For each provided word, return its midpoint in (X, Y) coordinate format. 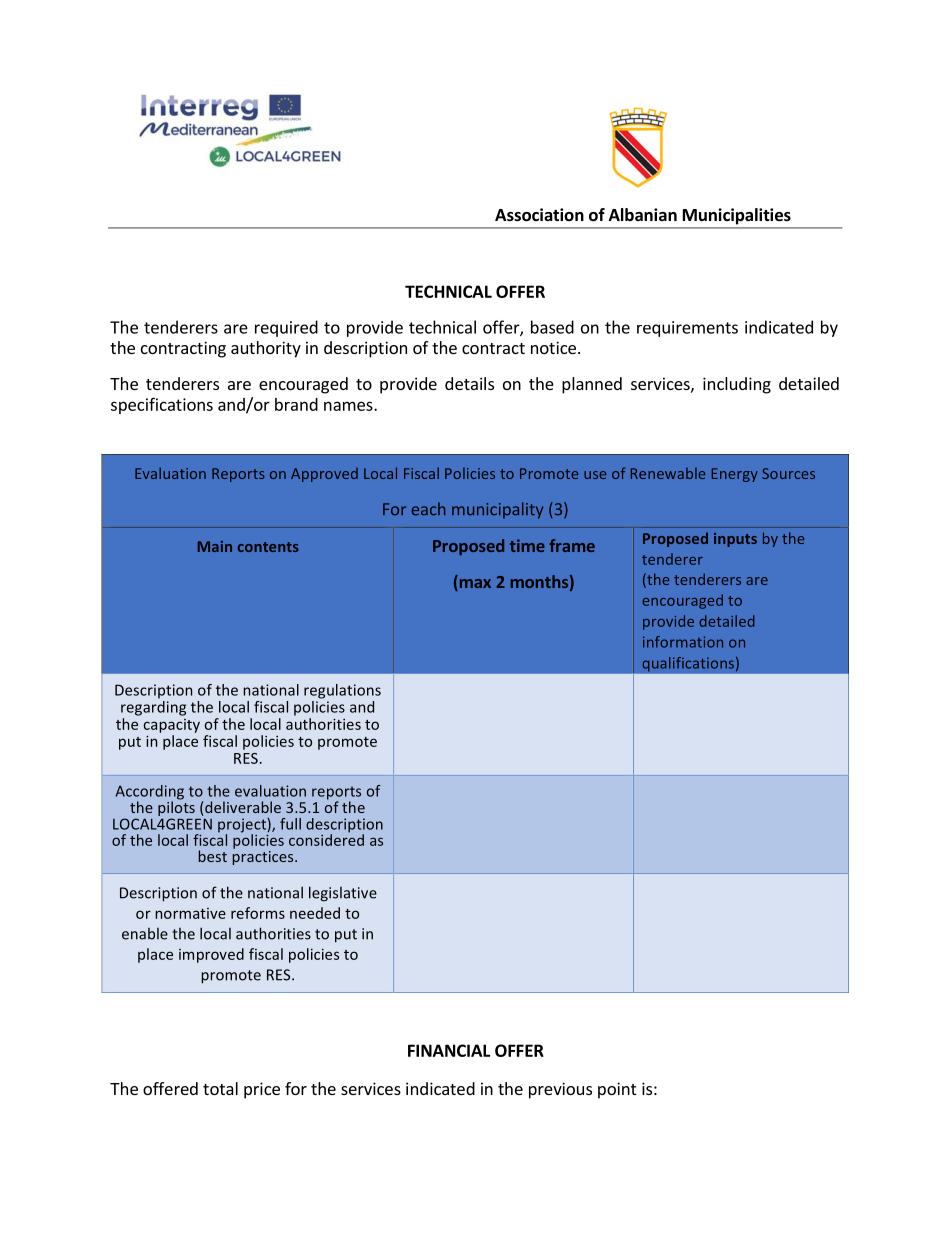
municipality (497, 510)
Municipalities (737, 216)
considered (326, 839)
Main (215, 546)
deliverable (242, 808)
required (286, 328)
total (220, 1088)
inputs (735, 540)
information (683, 642)
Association (539, 215)
